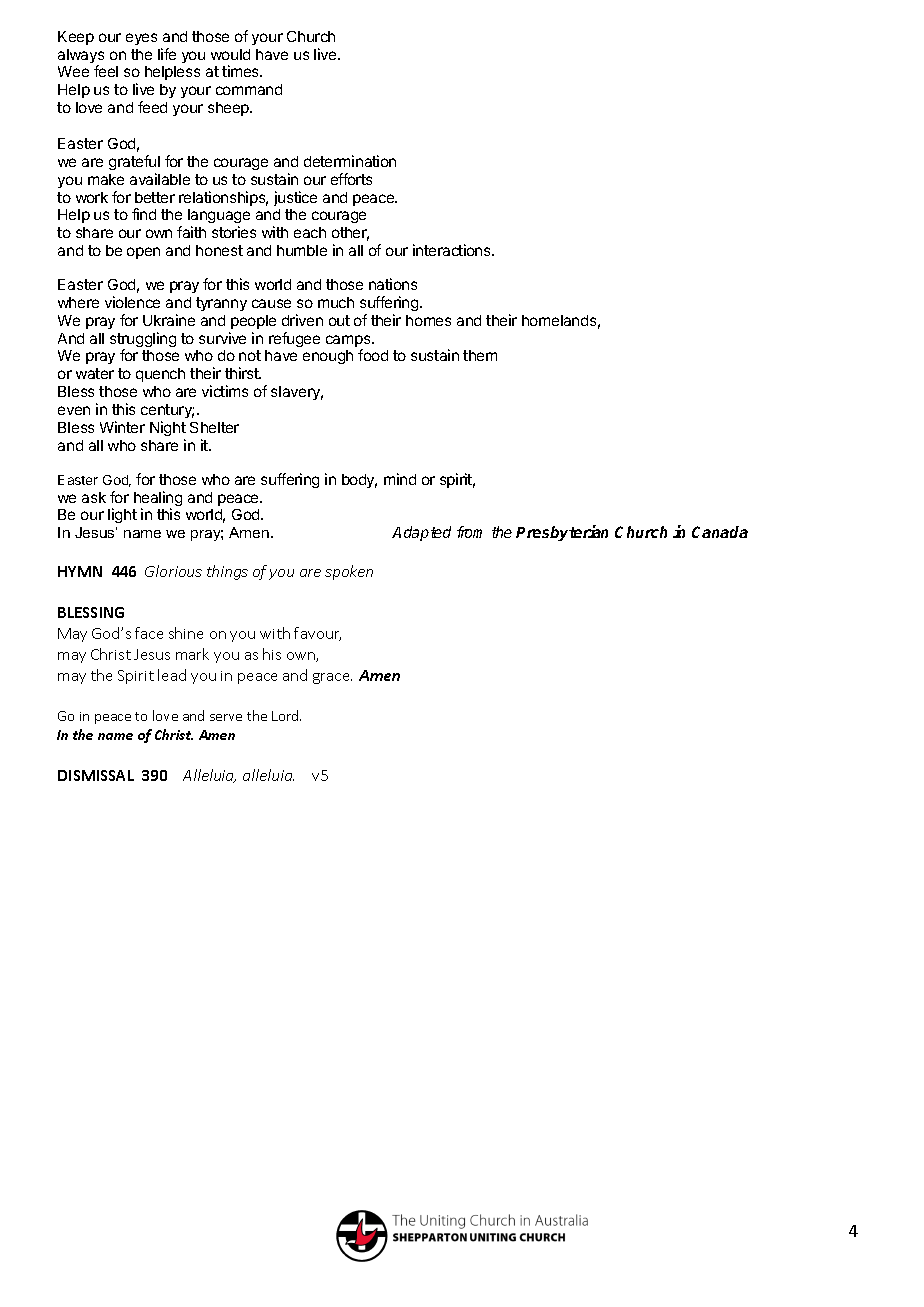 The width and height of the screenshot is (924, 1307). What do you see at coordinates (96, 775) in the screenshot?
I see `DISMISSAL` at bounding box center [96, 775].
